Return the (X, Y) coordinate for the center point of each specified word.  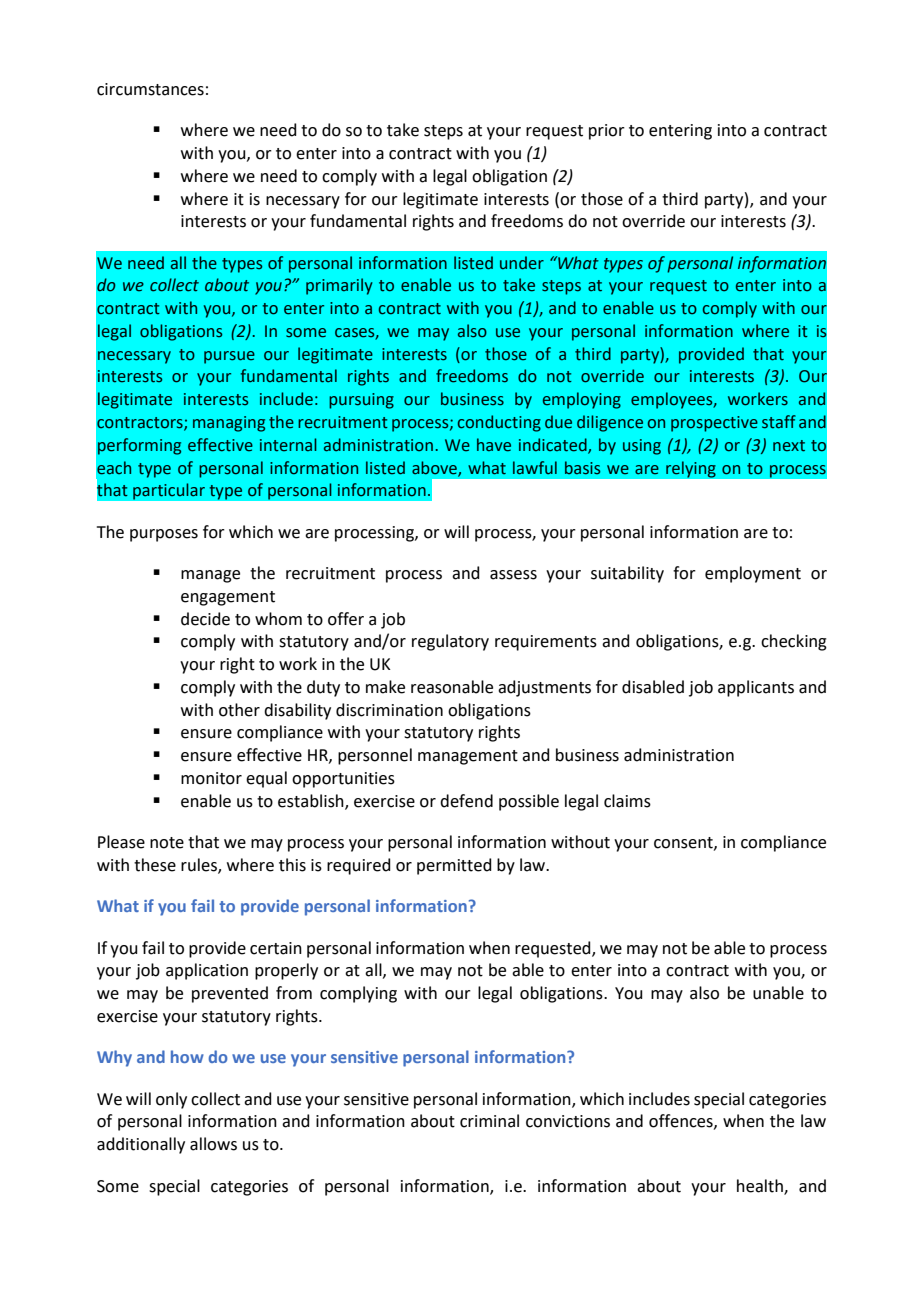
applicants (756, 688)
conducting (499, 423)
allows (213, 1144)
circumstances (150, 89)
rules (200, 865)
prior (607, 132)
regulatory (450, 642)
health (761, 1186)
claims (627, 801)
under (522, 263)
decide (205, 619)
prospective (714, 424)
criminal (489, 1121)
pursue (229, 357)
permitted (454, 866)
